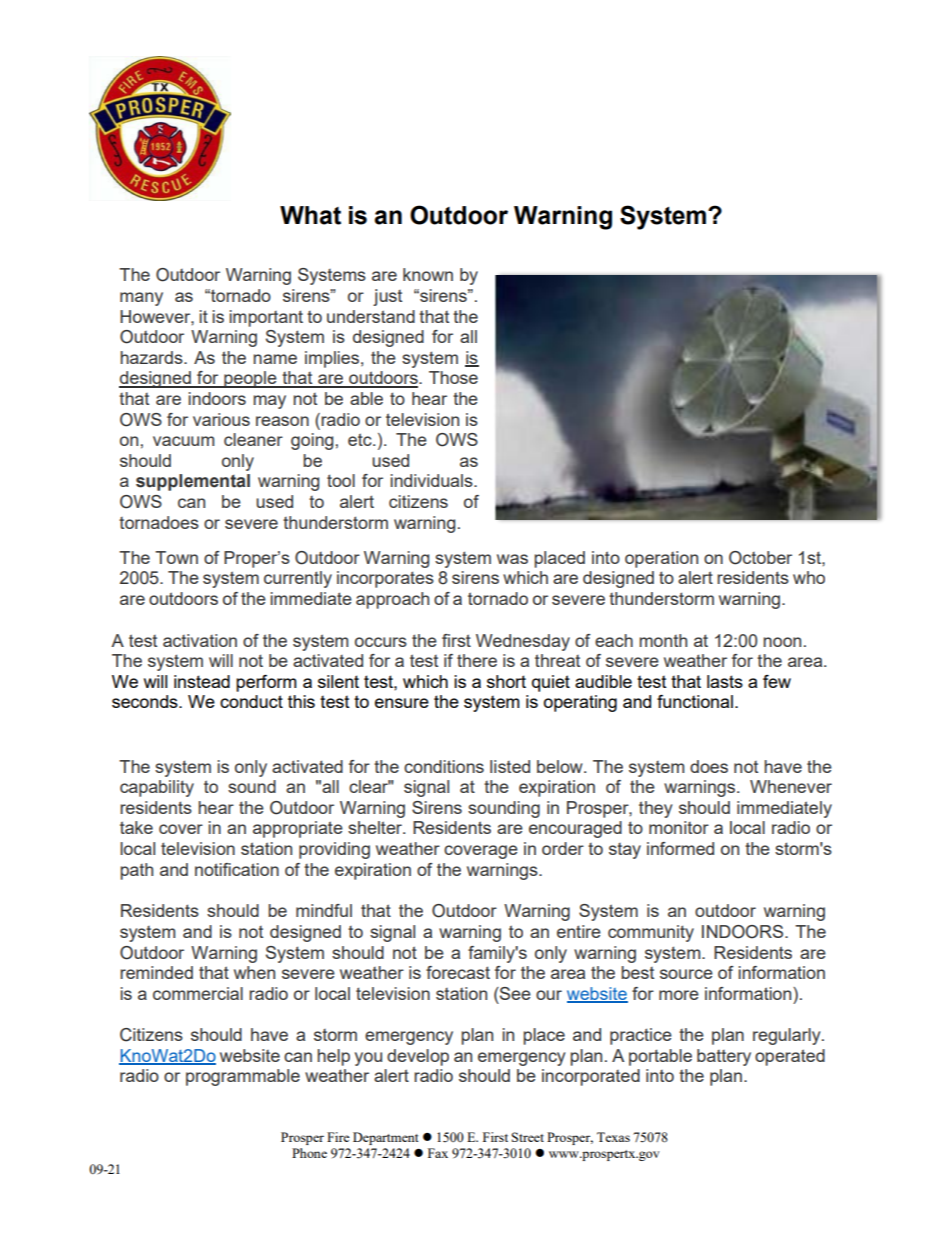 This screenshot has width=952, height=1233. What do you see at coordinates (309, 1153) in the screenshot?
I see `Phone` at bounding box center [309, 1153].
